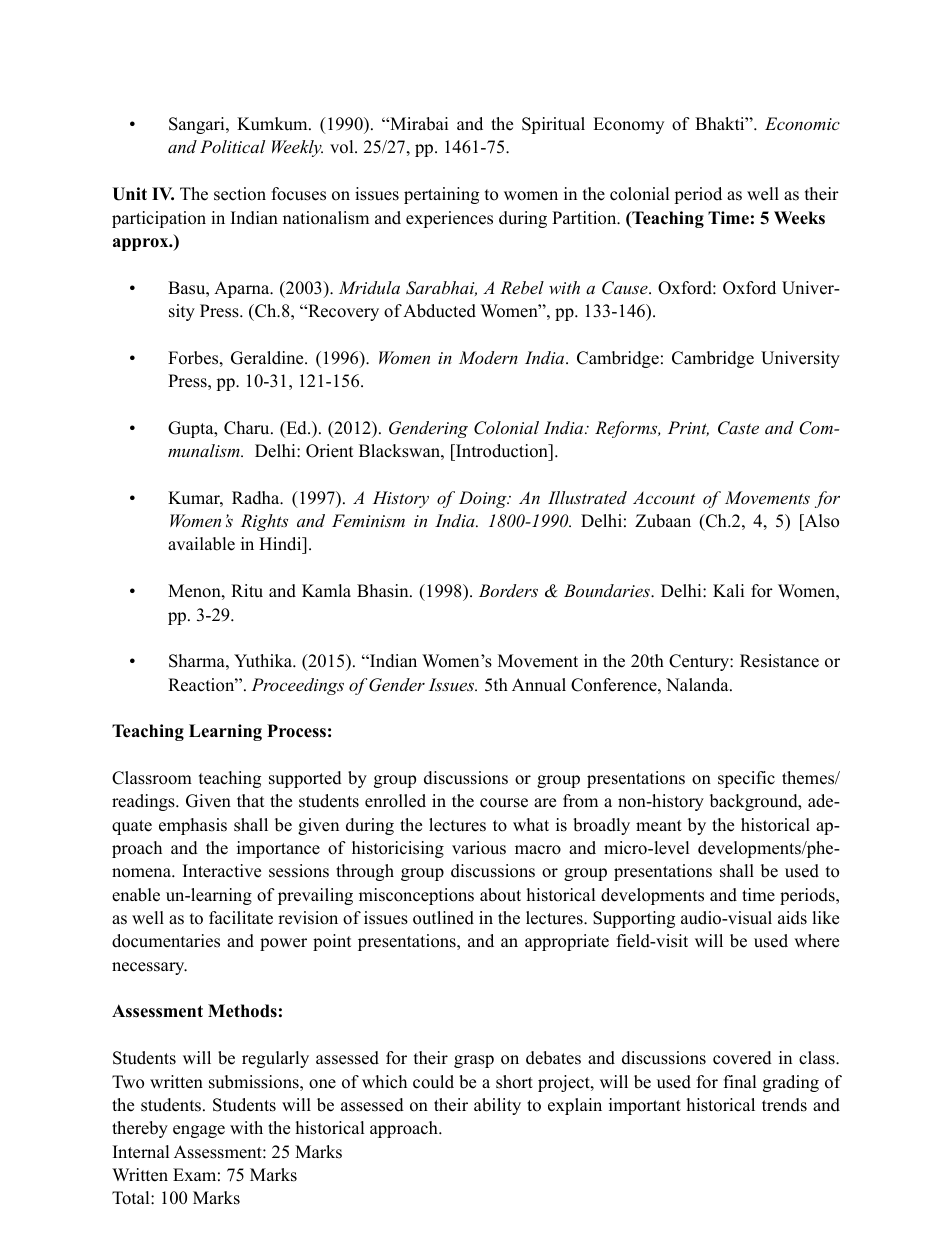 The width and height of the screenshot is (952, 1233). What do you see at coordinates (484, 499) in the screenshot?
I see `Doing` at bounding box center [484, 499].
